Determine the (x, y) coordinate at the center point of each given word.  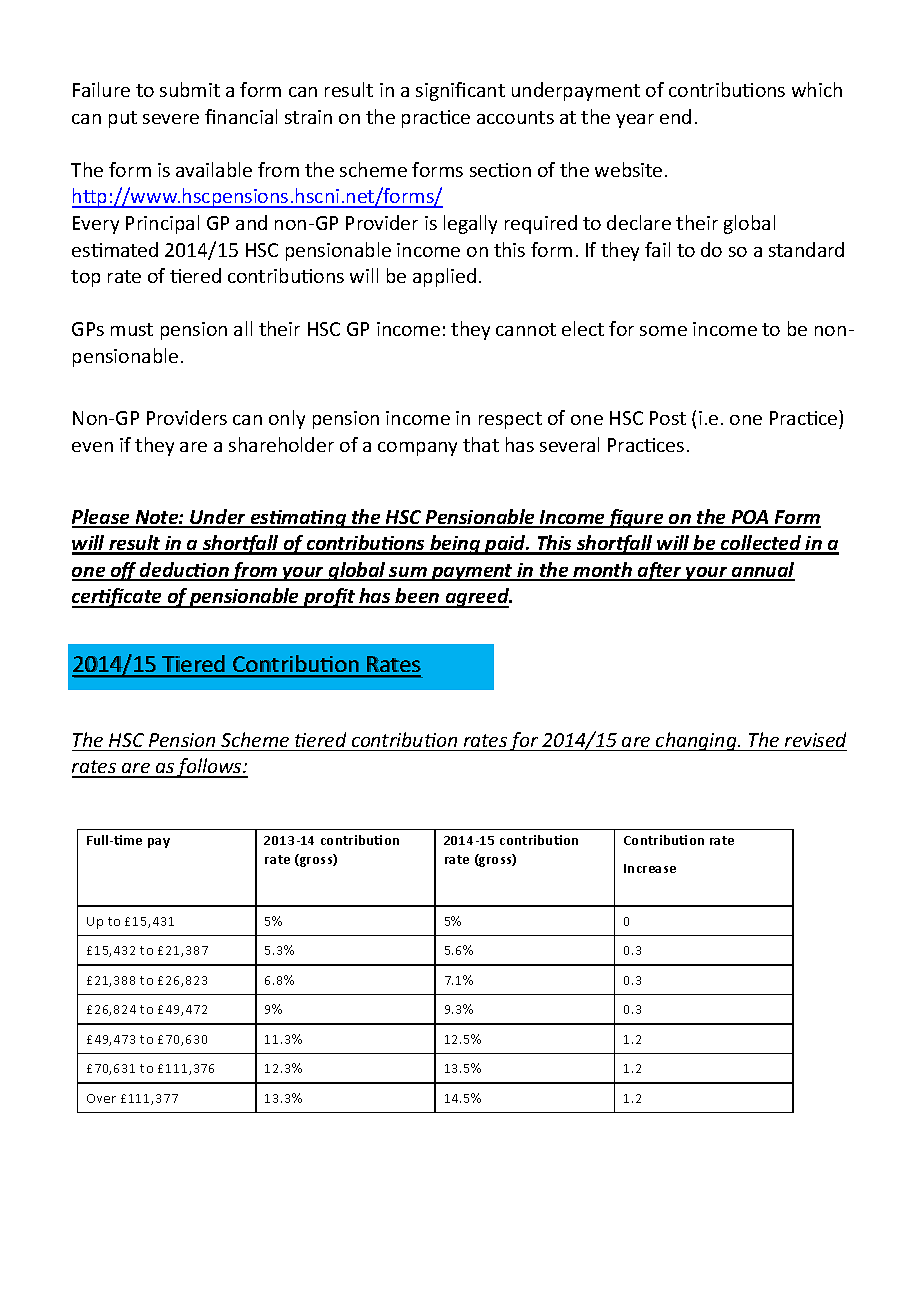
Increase (650, 868)
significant (460, 91)
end (675, 116)
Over (101, 1098)
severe (171, 119)
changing (696, 741)
